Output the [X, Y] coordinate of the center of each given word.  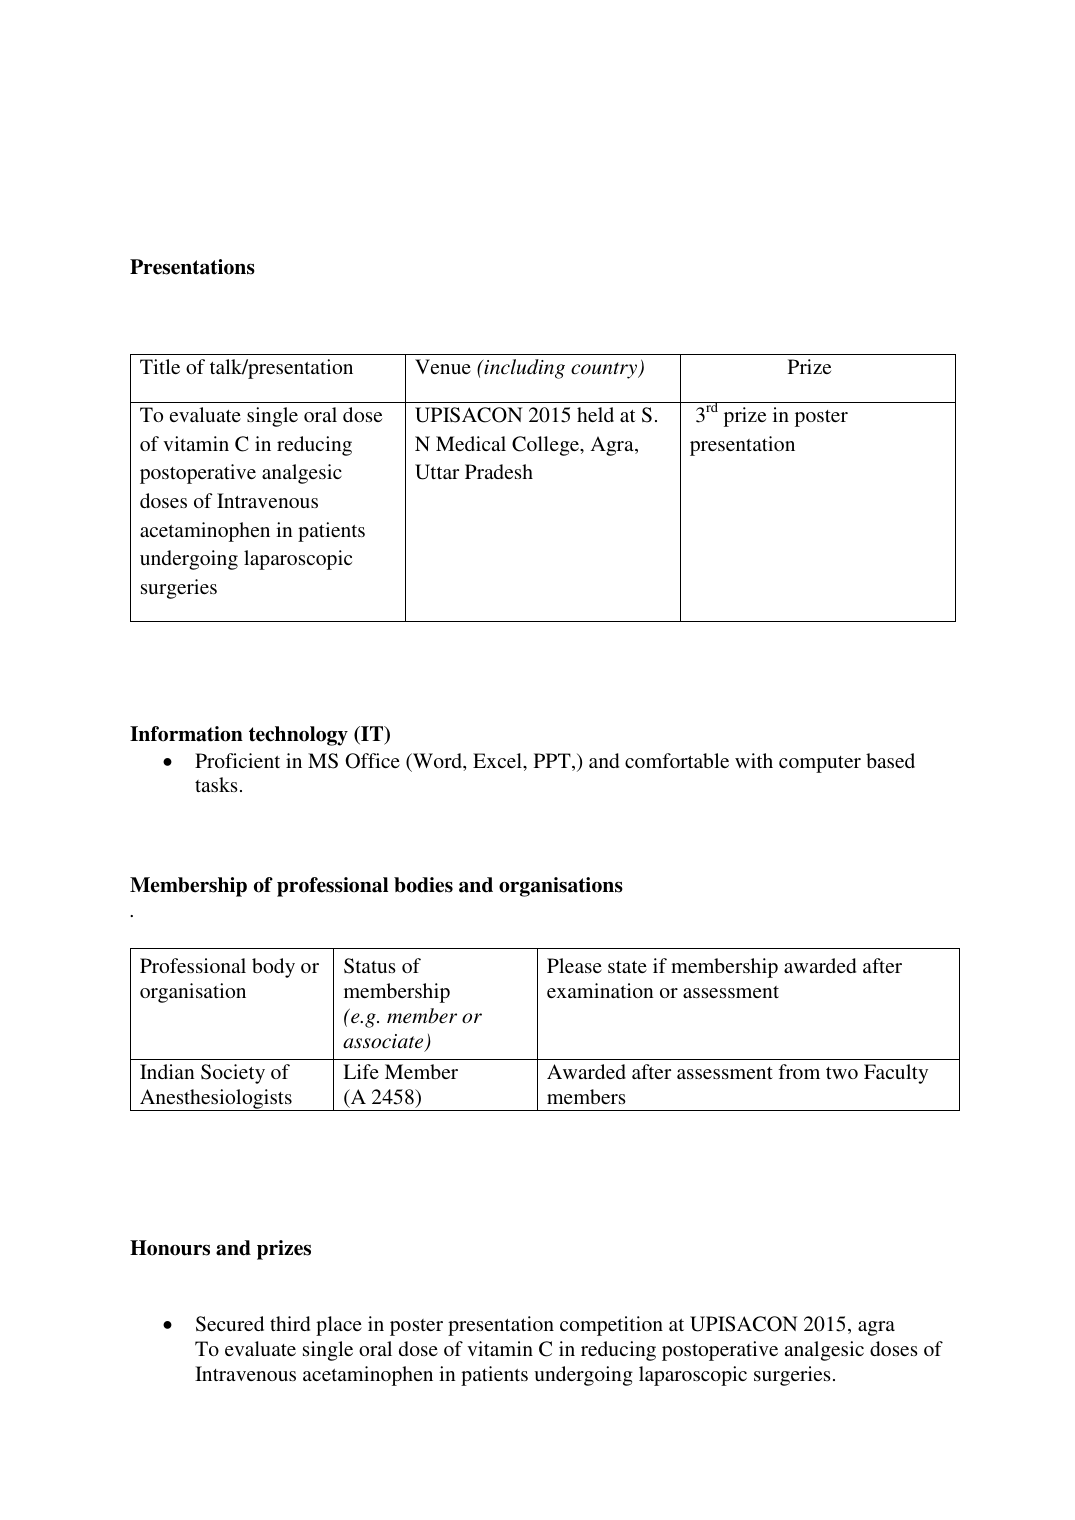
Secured [230, 1324]
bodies [423, 885]
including [523, 369]
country [605, 370]
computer [820, 764]
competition [611, 1326]
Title [160, 366]
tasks [216, 784]
